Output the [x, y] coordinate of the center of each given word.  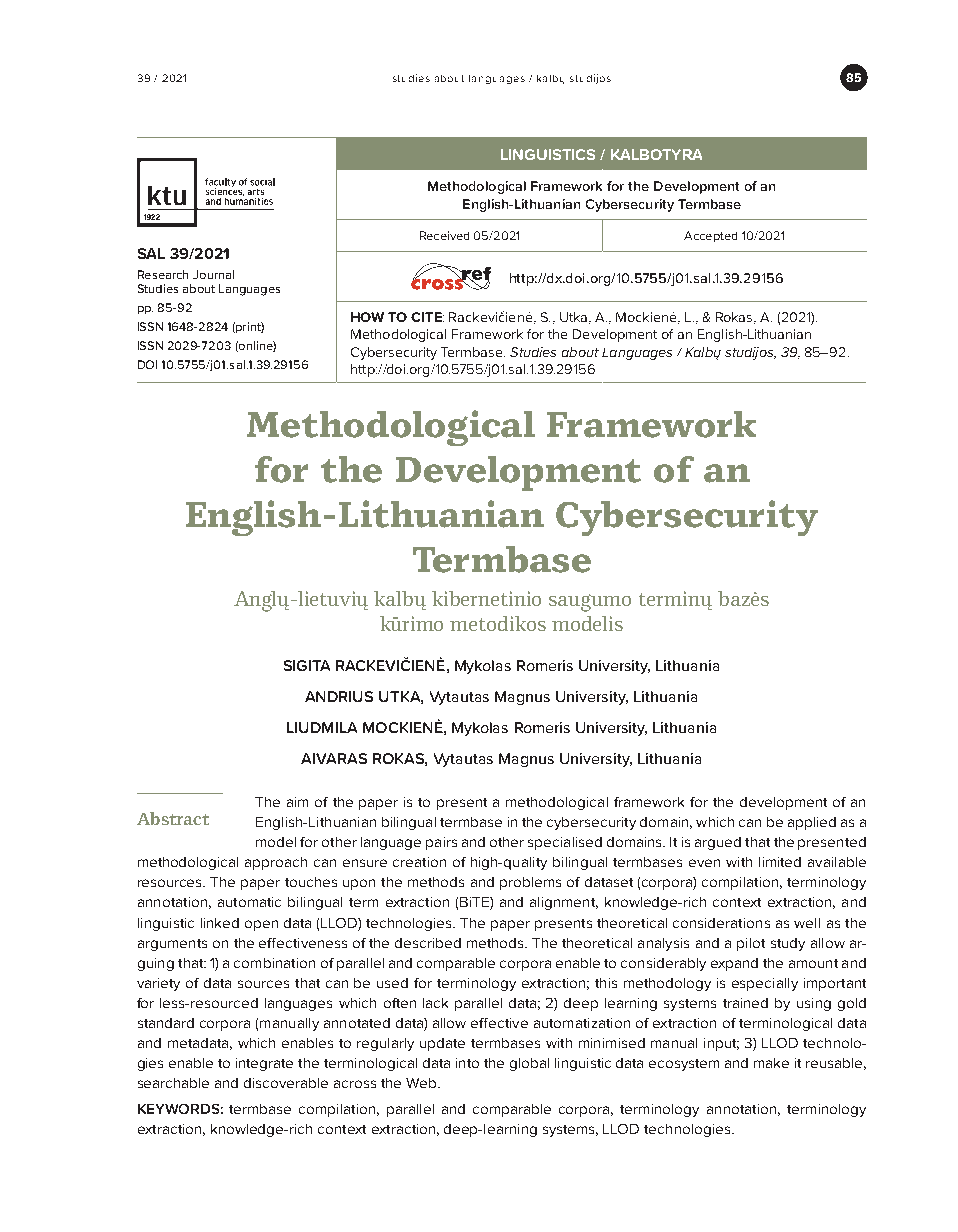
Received [444, 235]
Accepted [710, 236]
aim [297, 802]
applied [812, 823]
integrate [264, 1064]
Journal [213, 274]
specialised [565, 843]
